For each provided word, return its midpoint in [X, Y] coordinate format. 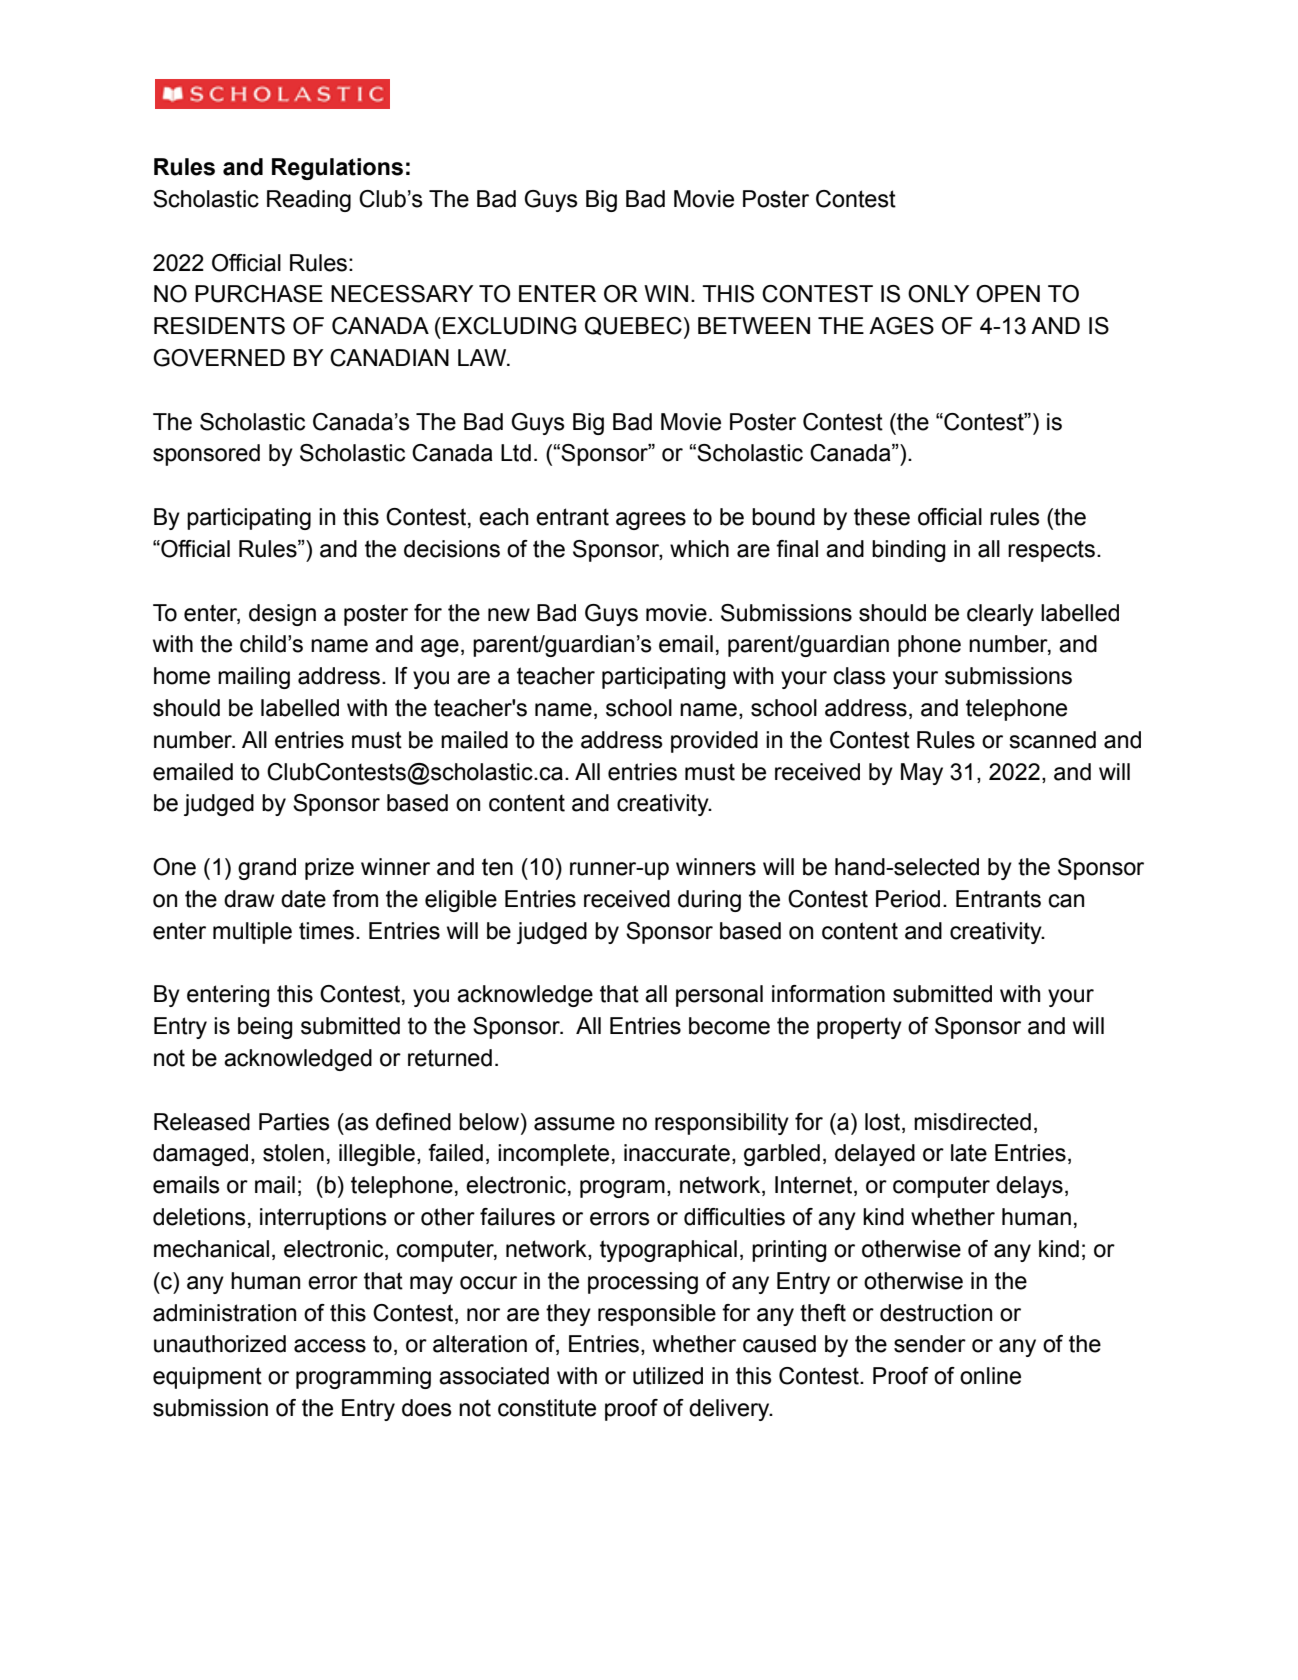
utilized [668, 1376]
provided [714, 742]
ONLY [938, 294]
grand [267, 869]
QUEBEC [633, 326]
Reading [309, 201]
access [330, 1346]
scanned [1052, 740]
